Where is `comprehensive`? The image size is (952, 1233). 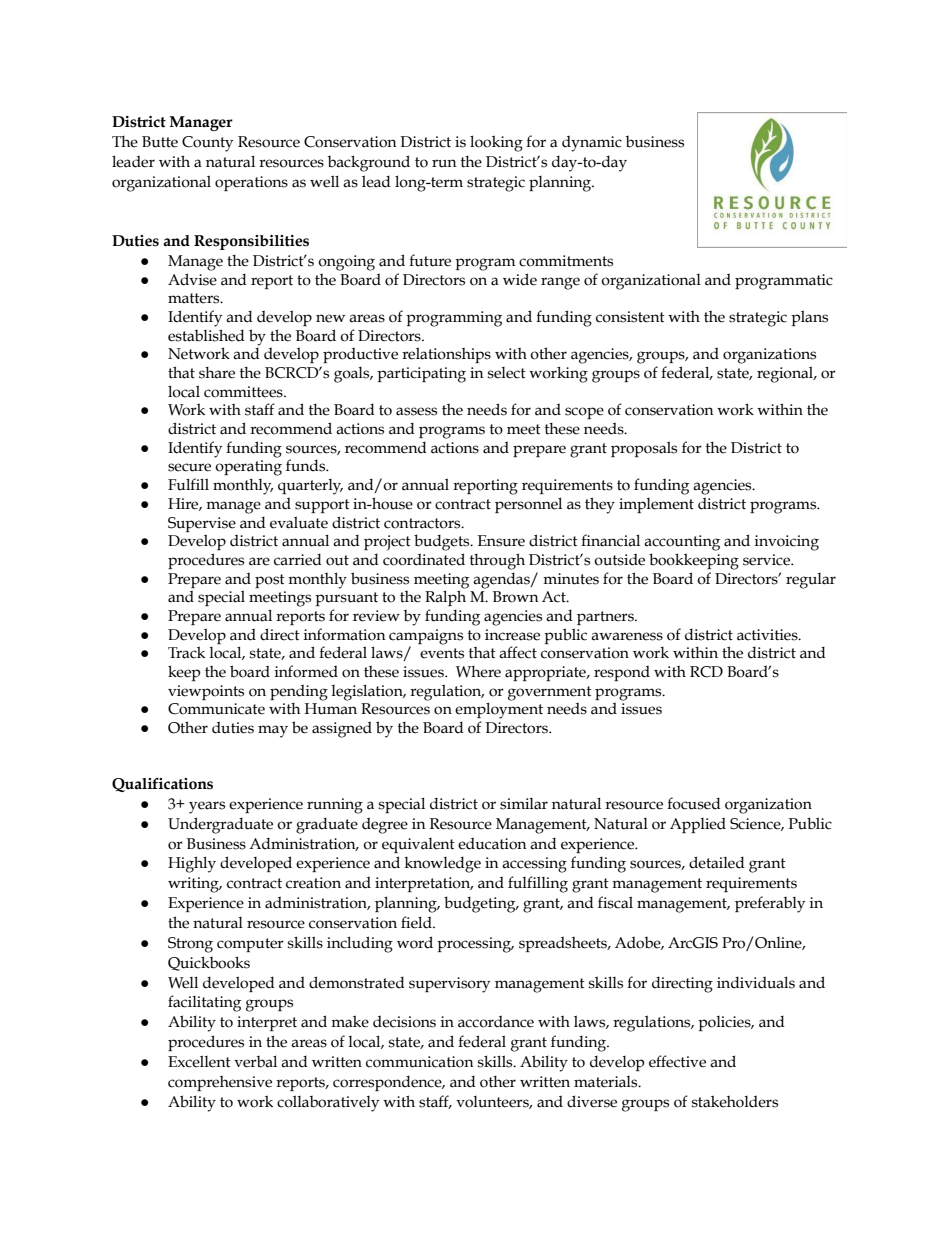 comprehensive is located at coordinates (220, 1083).
